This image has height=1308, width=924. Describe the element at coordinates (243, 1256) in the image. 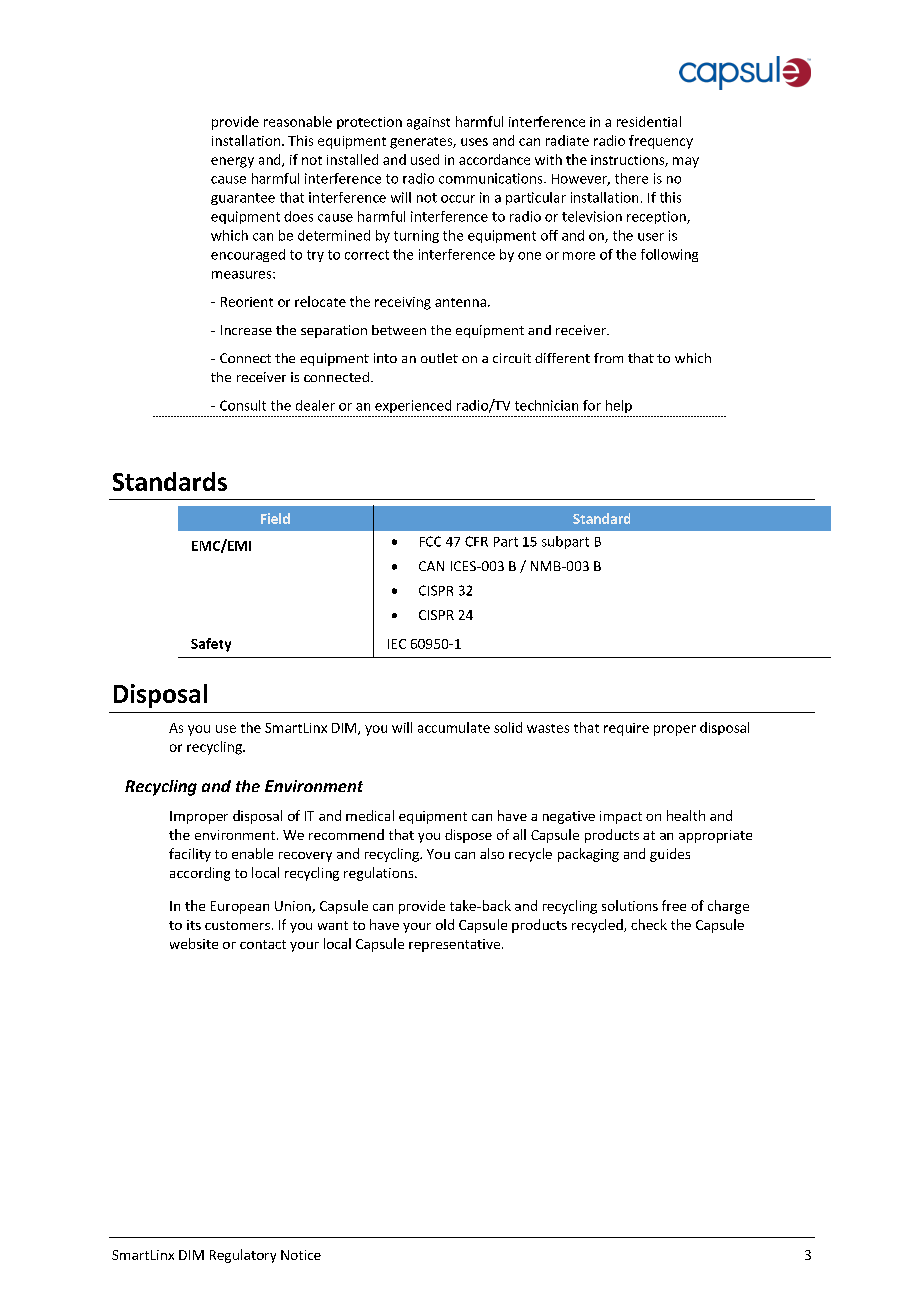

I see `Regulatory` at that location.
